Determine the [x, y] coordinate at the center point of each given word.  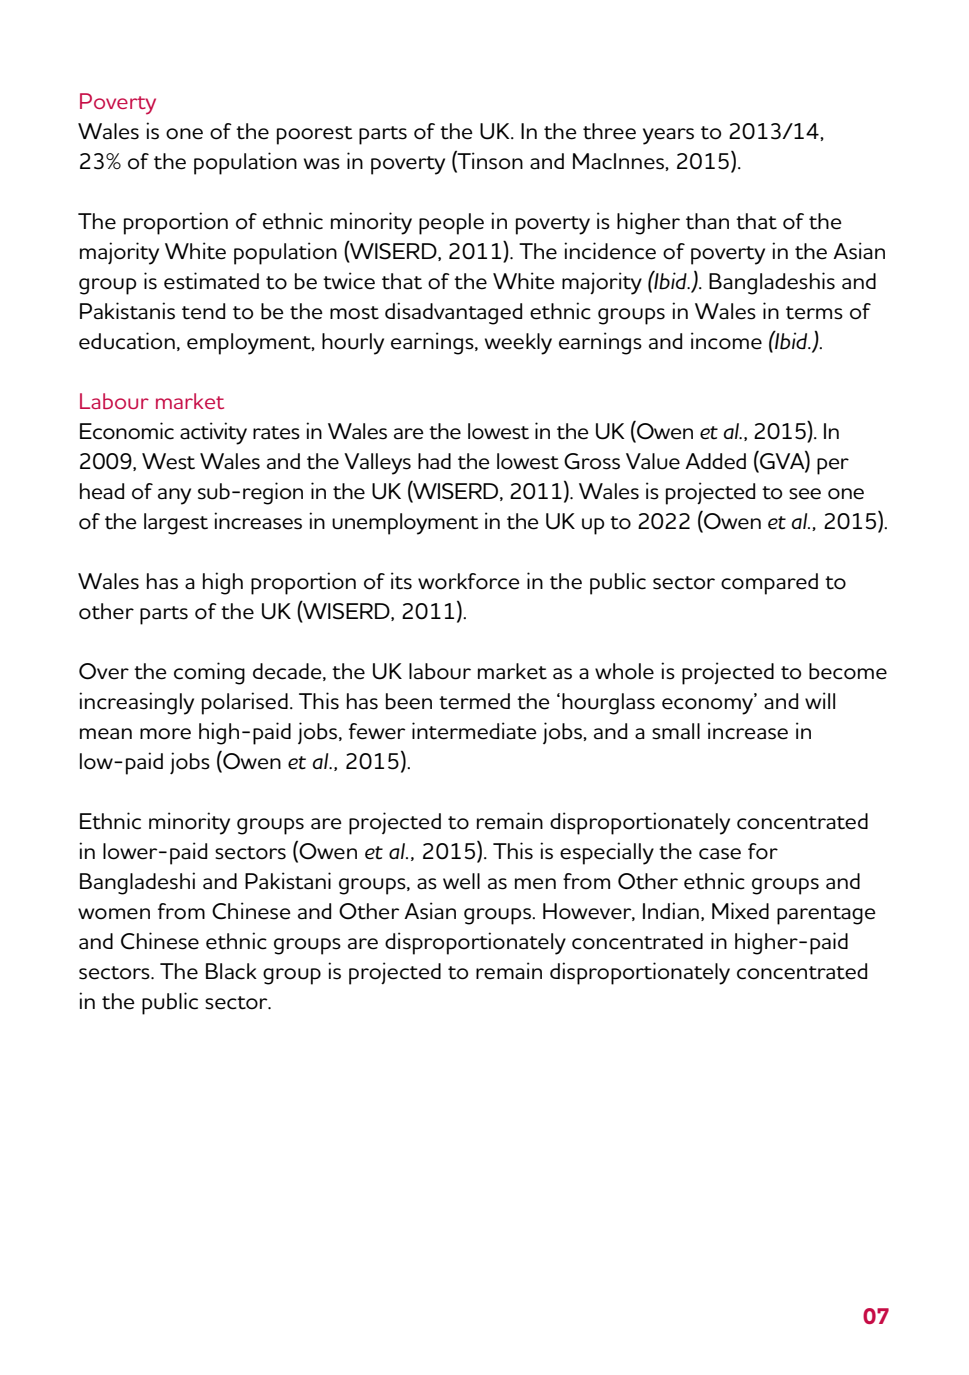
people [451, 224]
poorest [314, 135]
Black [231, 971]
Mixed [740, 911]
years [668, 136]
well [461, 881]
